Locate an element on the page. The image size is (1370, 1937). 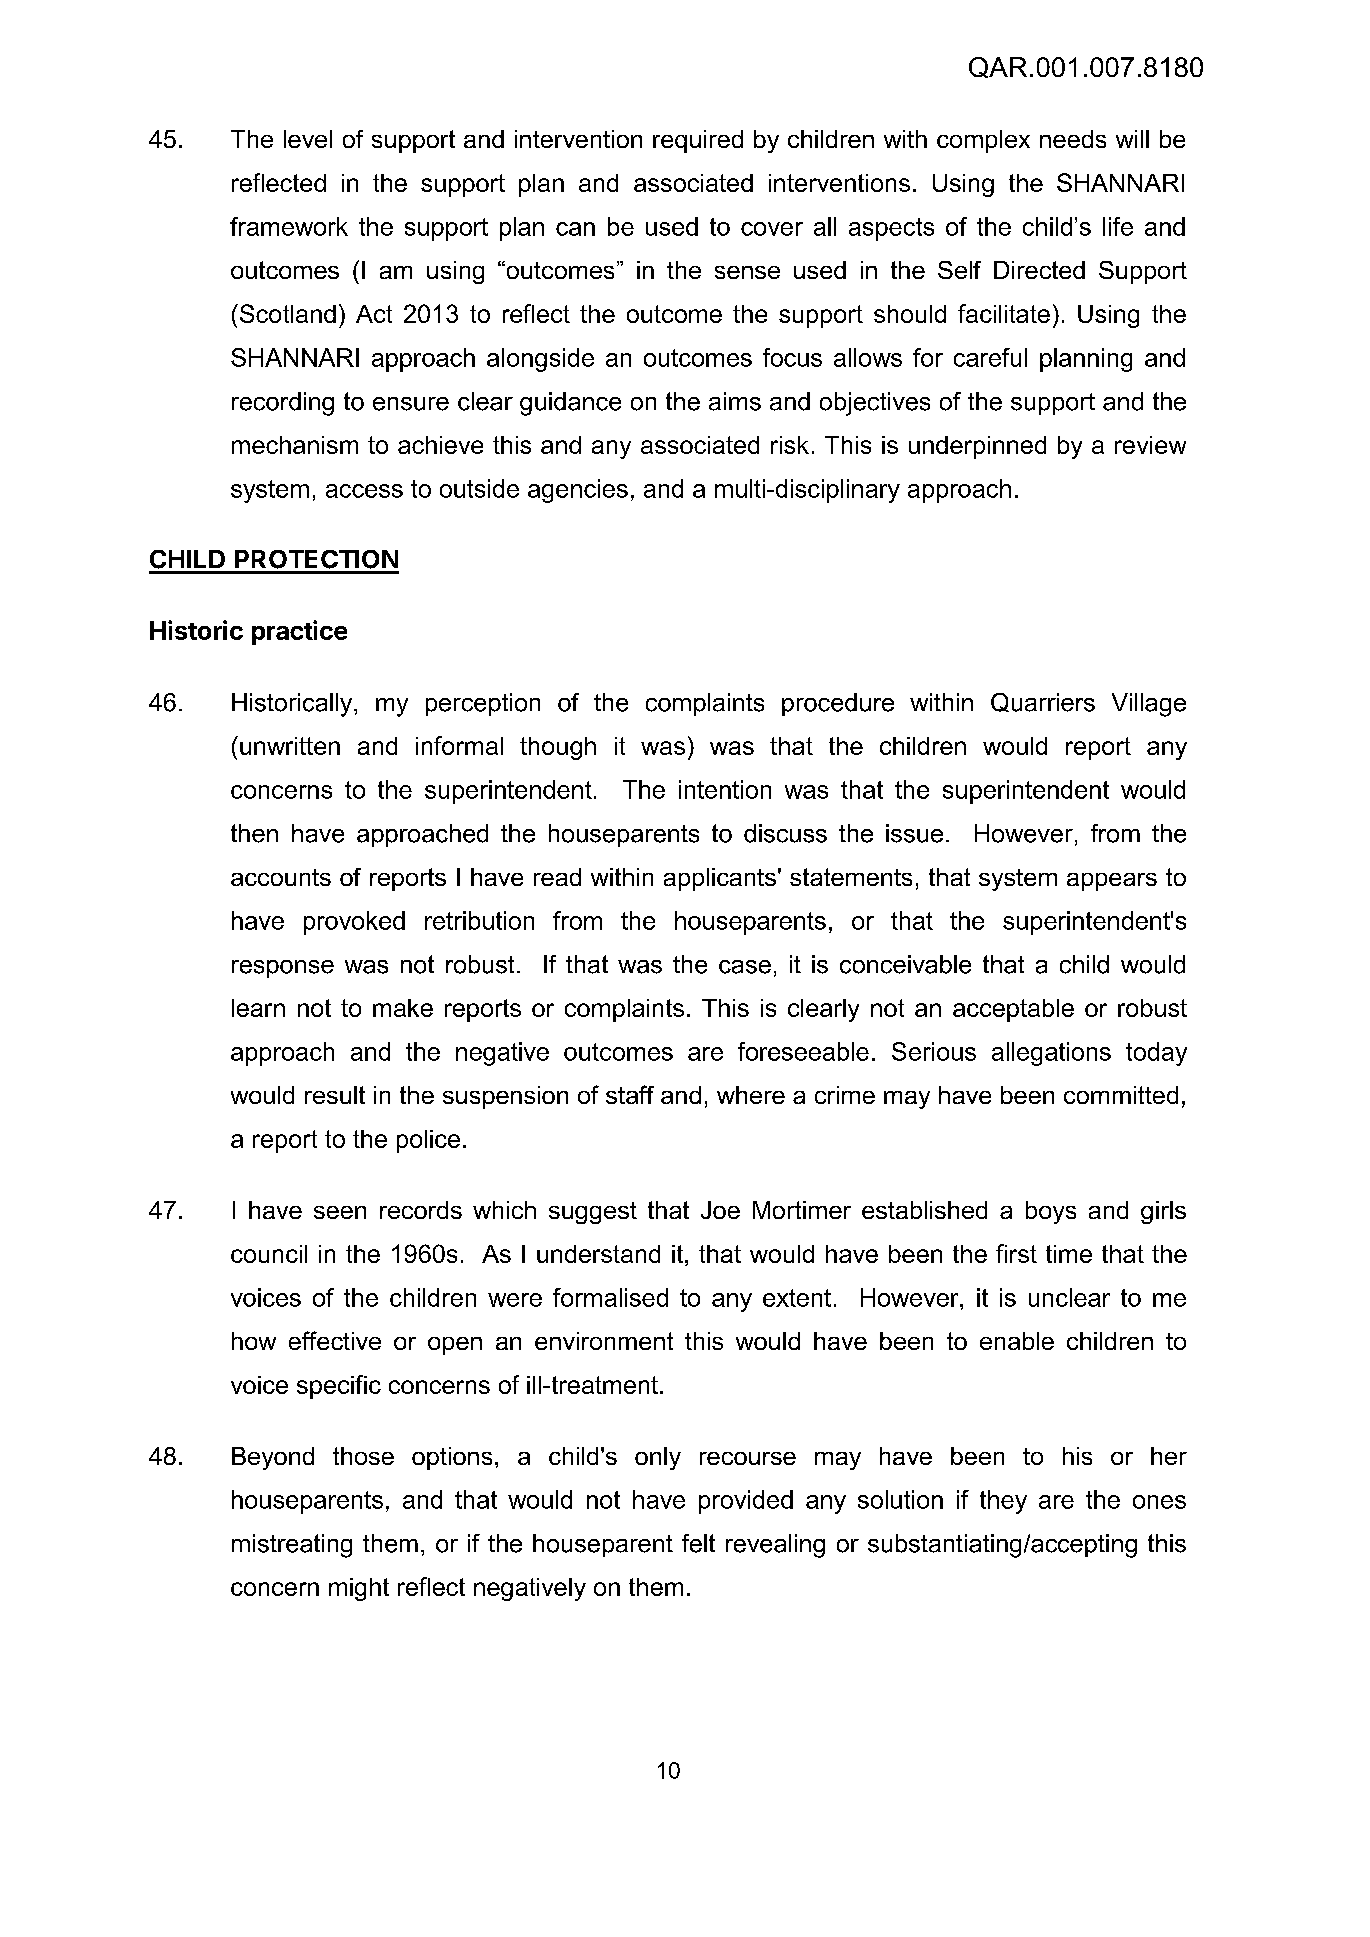
risk is located at coordinates (790, 445).
